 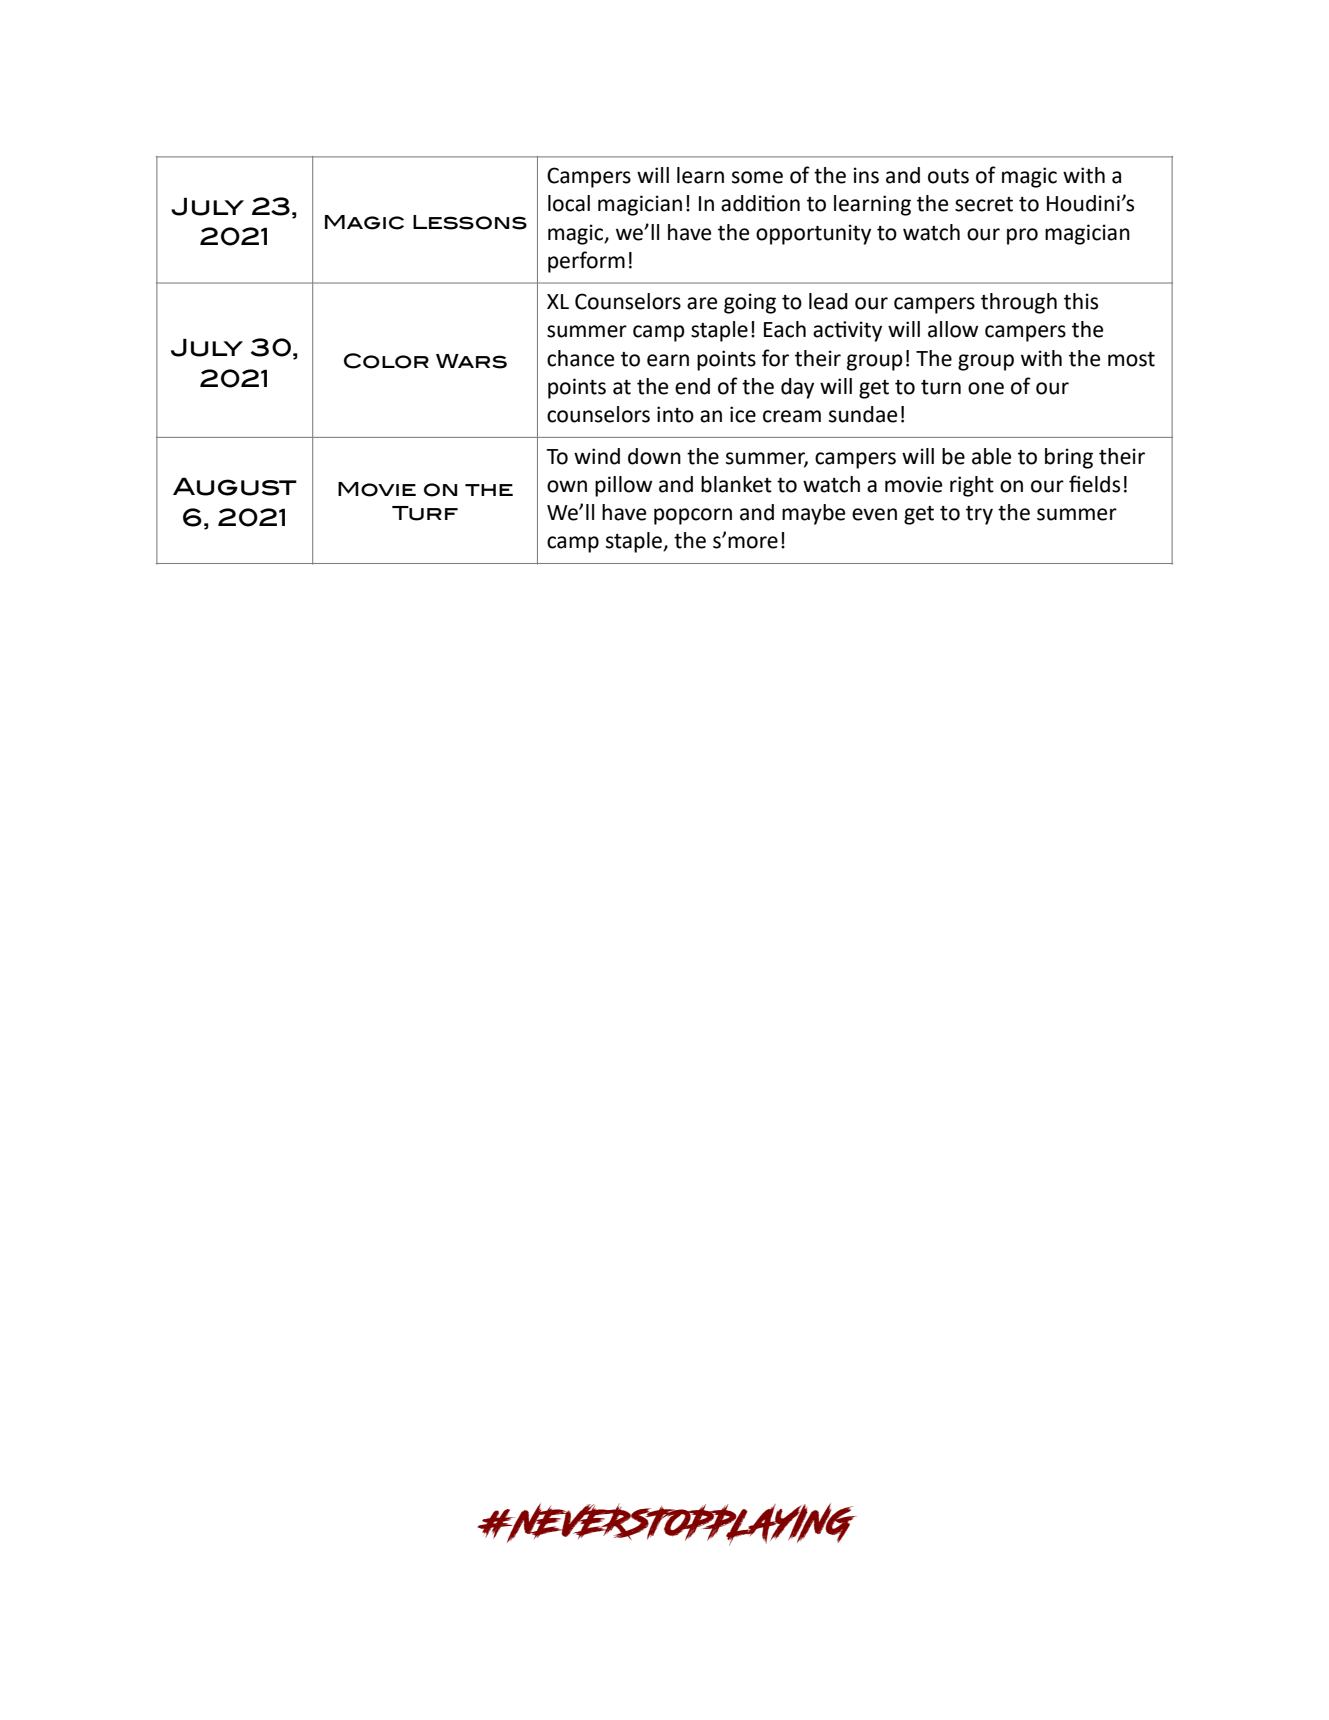 What do you see at coordinates (580, 358) in the page?
I see `chance` at bounding box center [580, 358].
